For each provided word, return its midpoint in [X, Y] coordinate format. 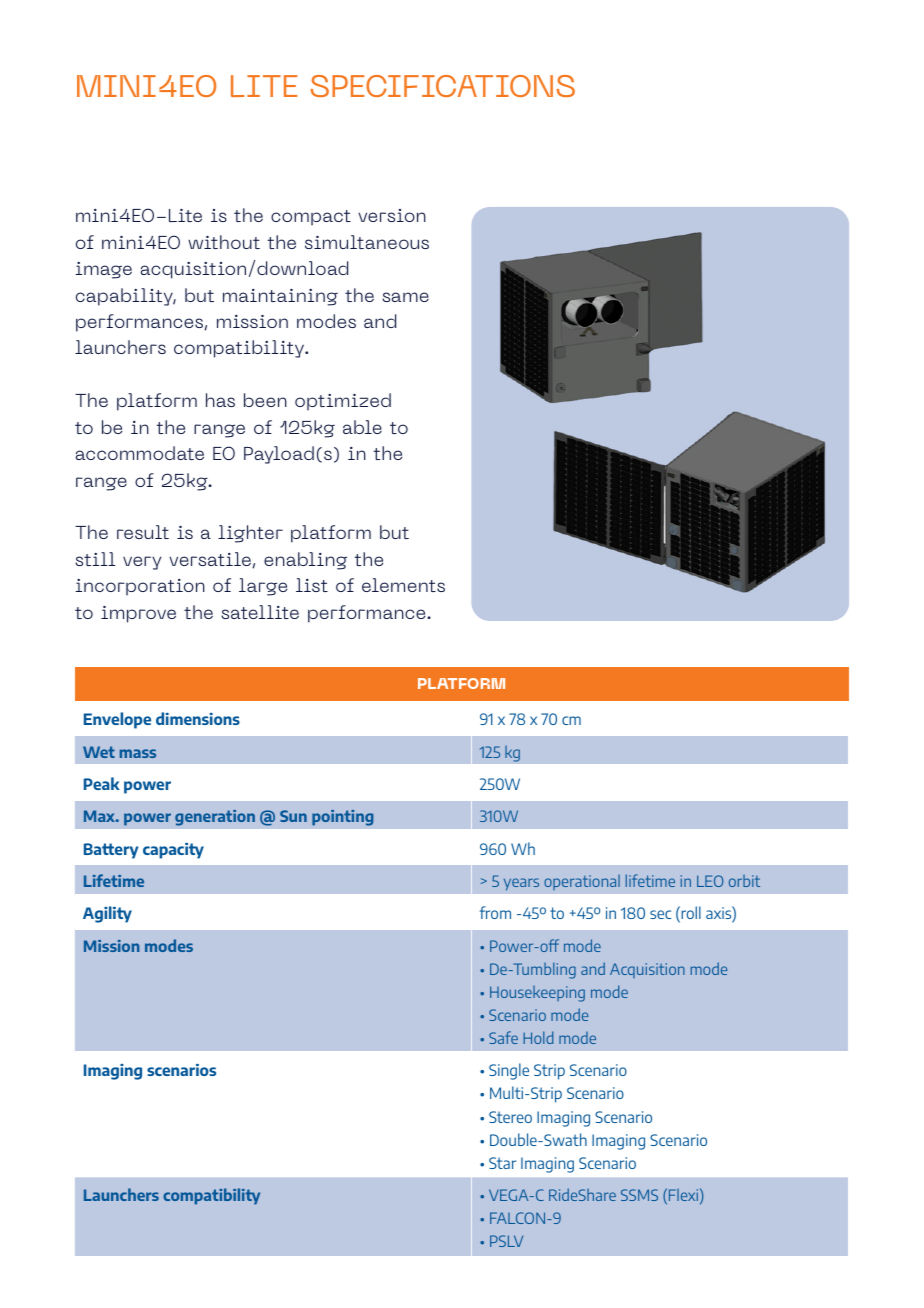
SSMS [639, 1195]
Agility [107, 914]
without [224, 242]
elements [403, 585]
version [392, 215]
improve [138, 614]
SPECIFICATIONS [443, 86]
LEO [710, 881]
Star [502, 1163]
